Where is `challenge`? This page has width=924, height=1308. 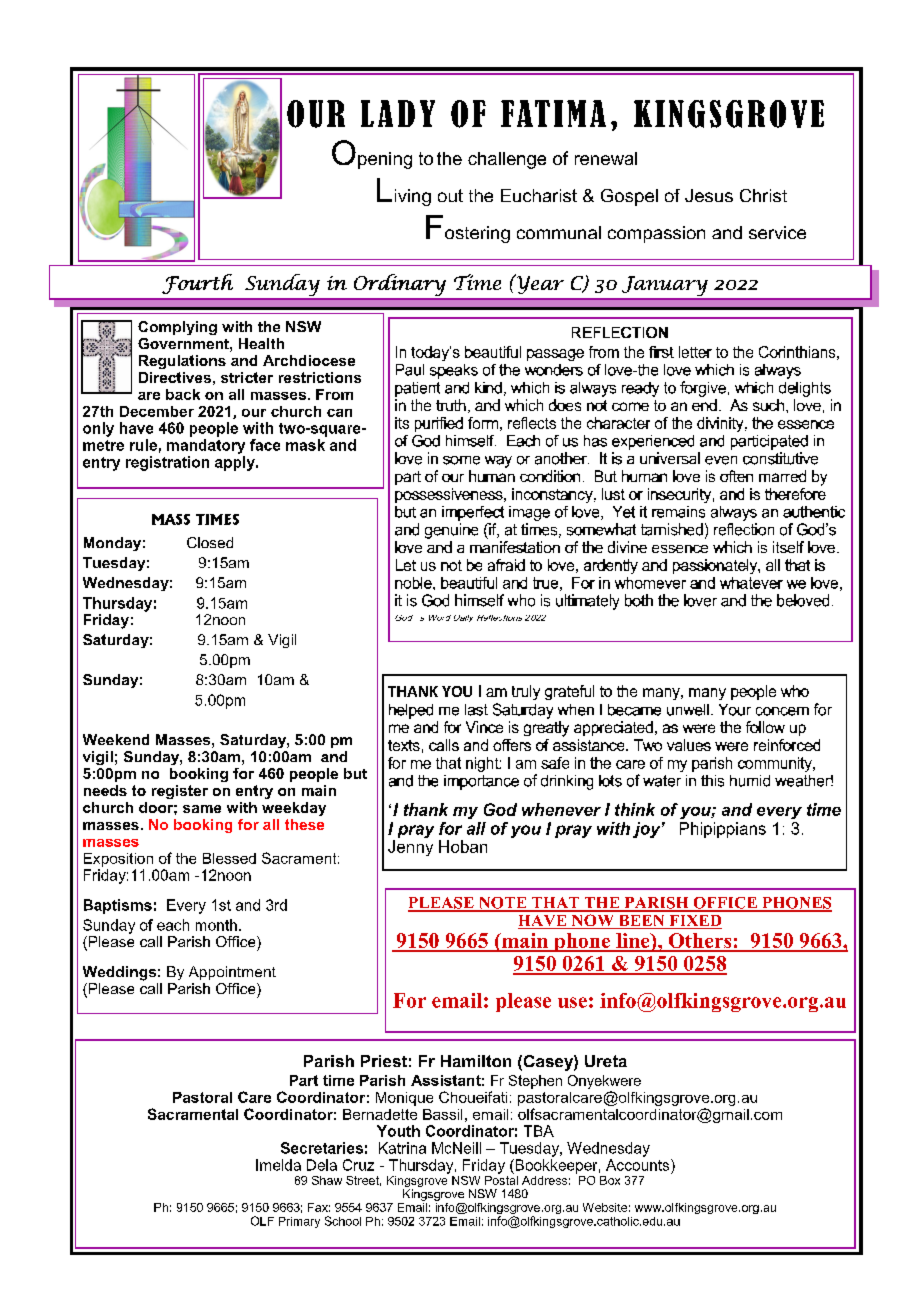
challenge is located at coordinates (507, 160).
